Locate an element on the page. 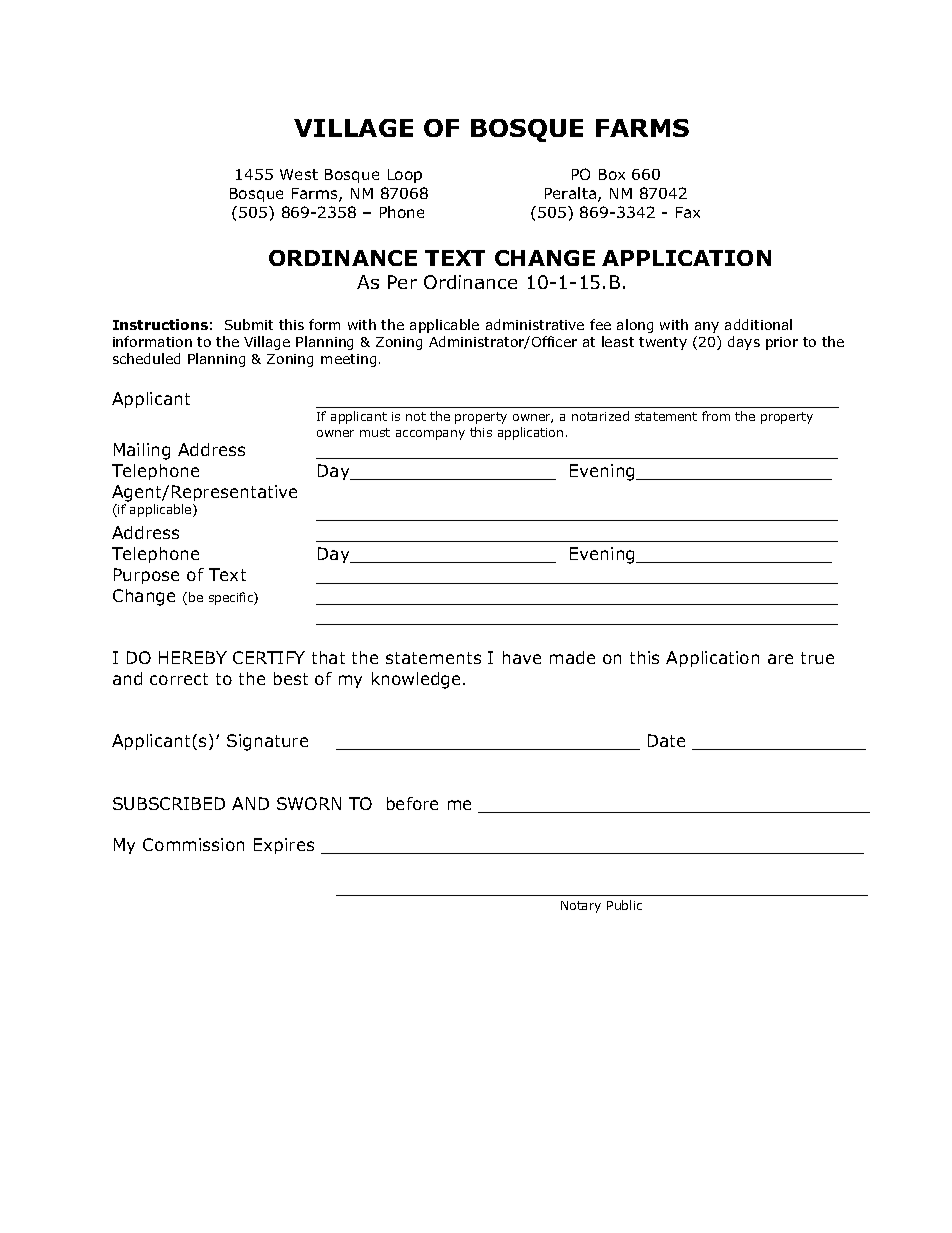  accompany is located at coordinates (430, 435).
